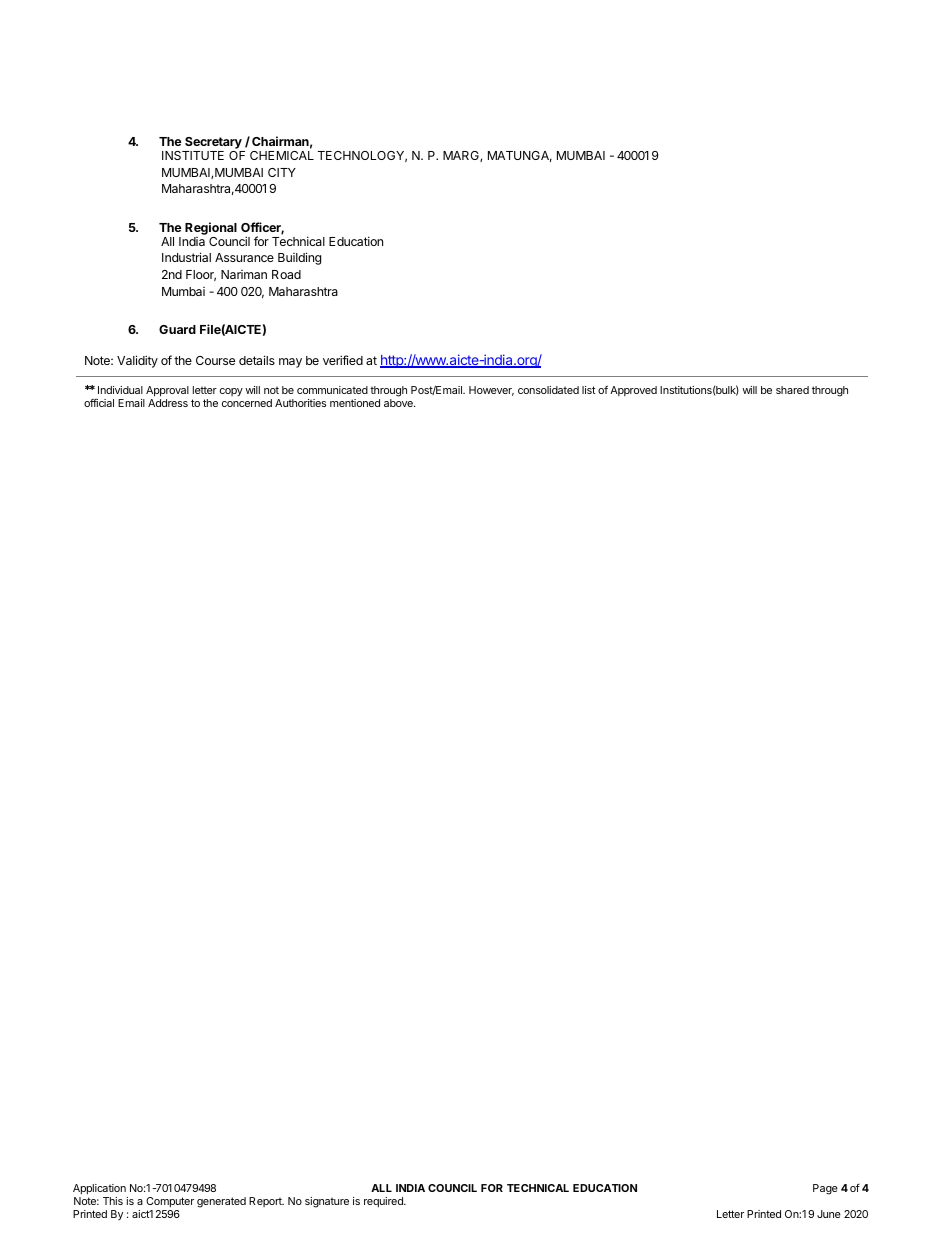  I want to click on Page, so click(825, 1189).
